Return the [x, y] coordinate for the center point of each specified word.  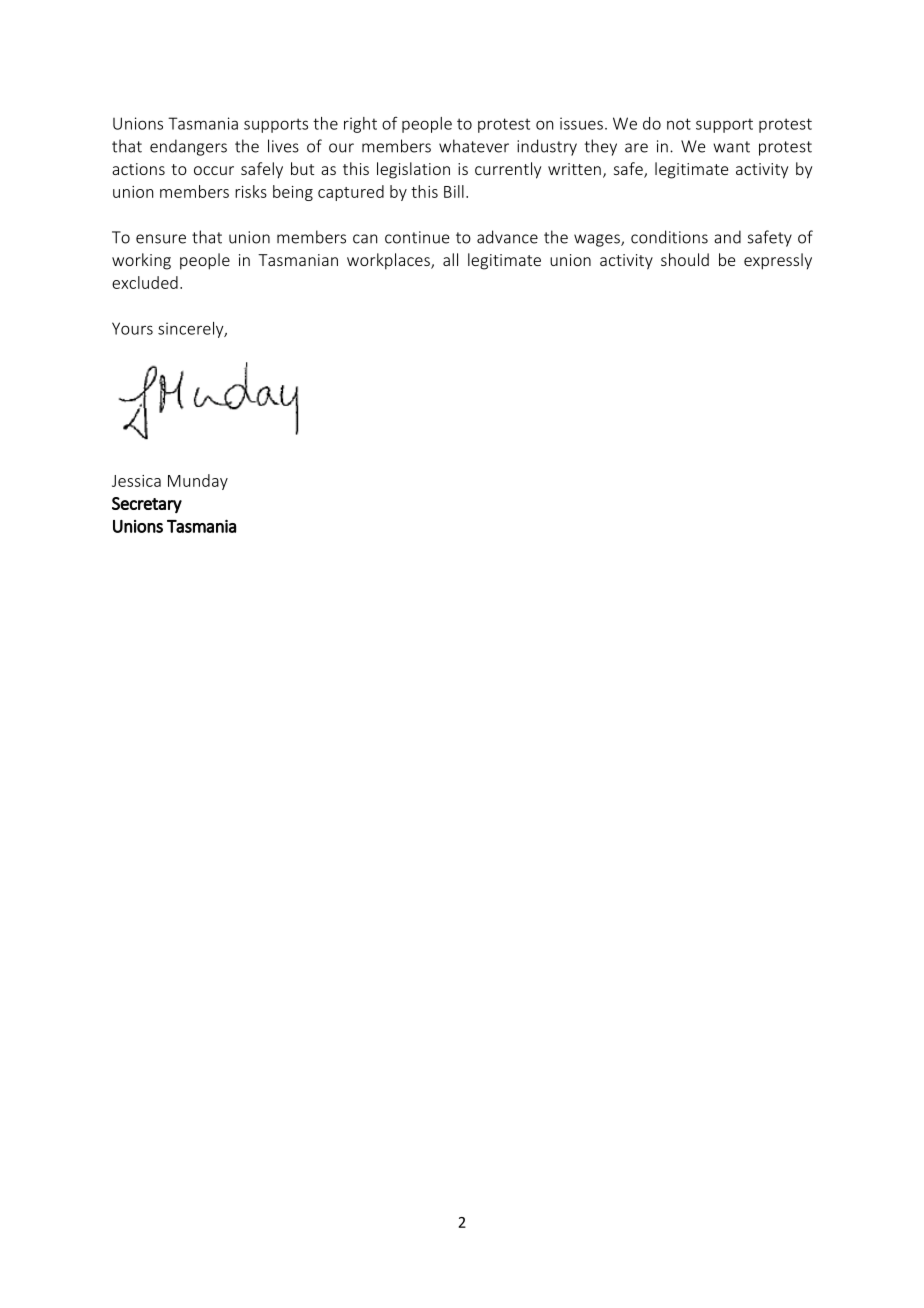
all [450, 259]
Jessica [136, 481]
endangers [188, 147]
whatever [474, 146]
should [685, 259]
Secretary [147, 505]
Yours [132, 328]
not [679, 124]
